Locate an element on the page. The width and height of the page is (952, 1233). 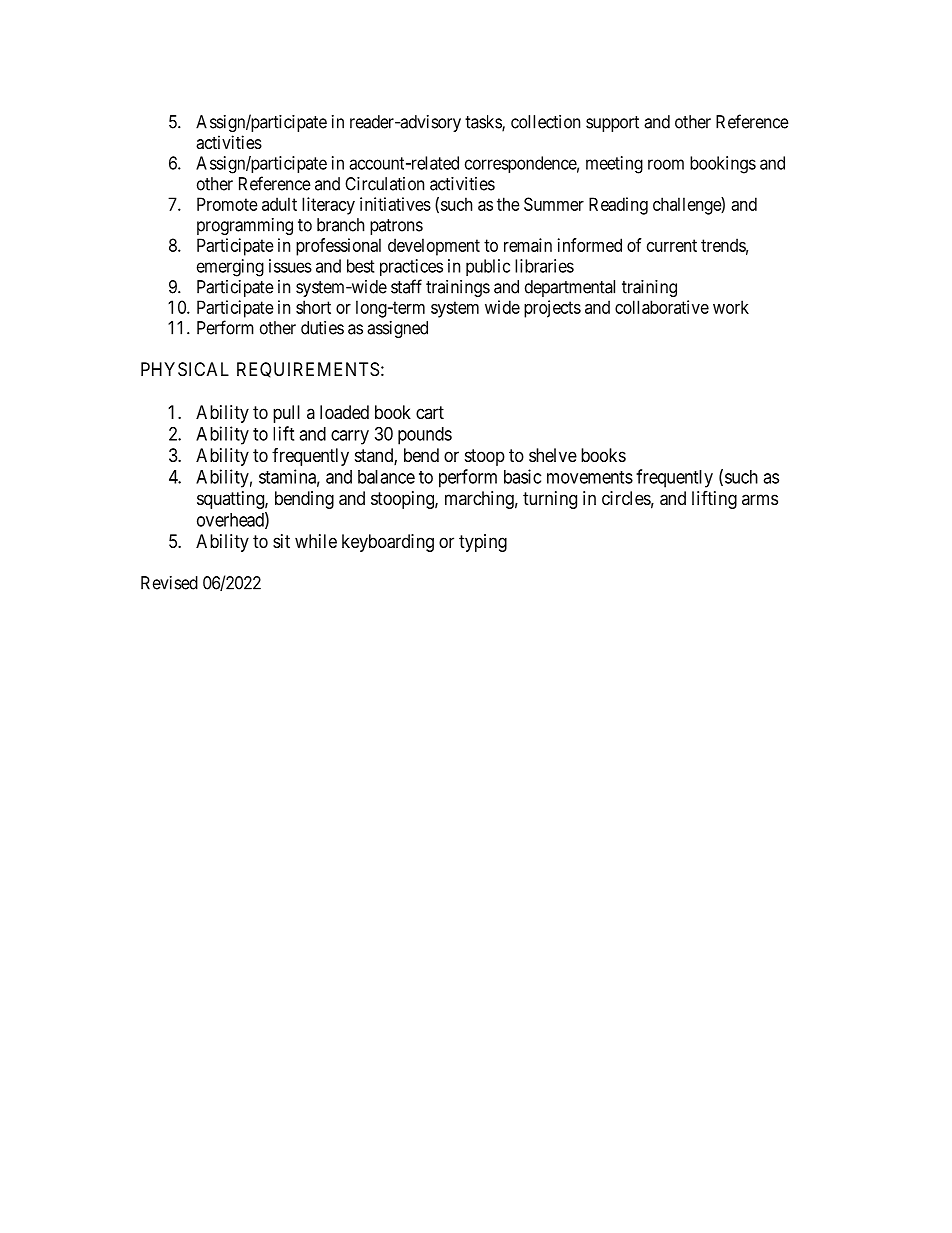
Promote is located at coordinates (227, 204).
